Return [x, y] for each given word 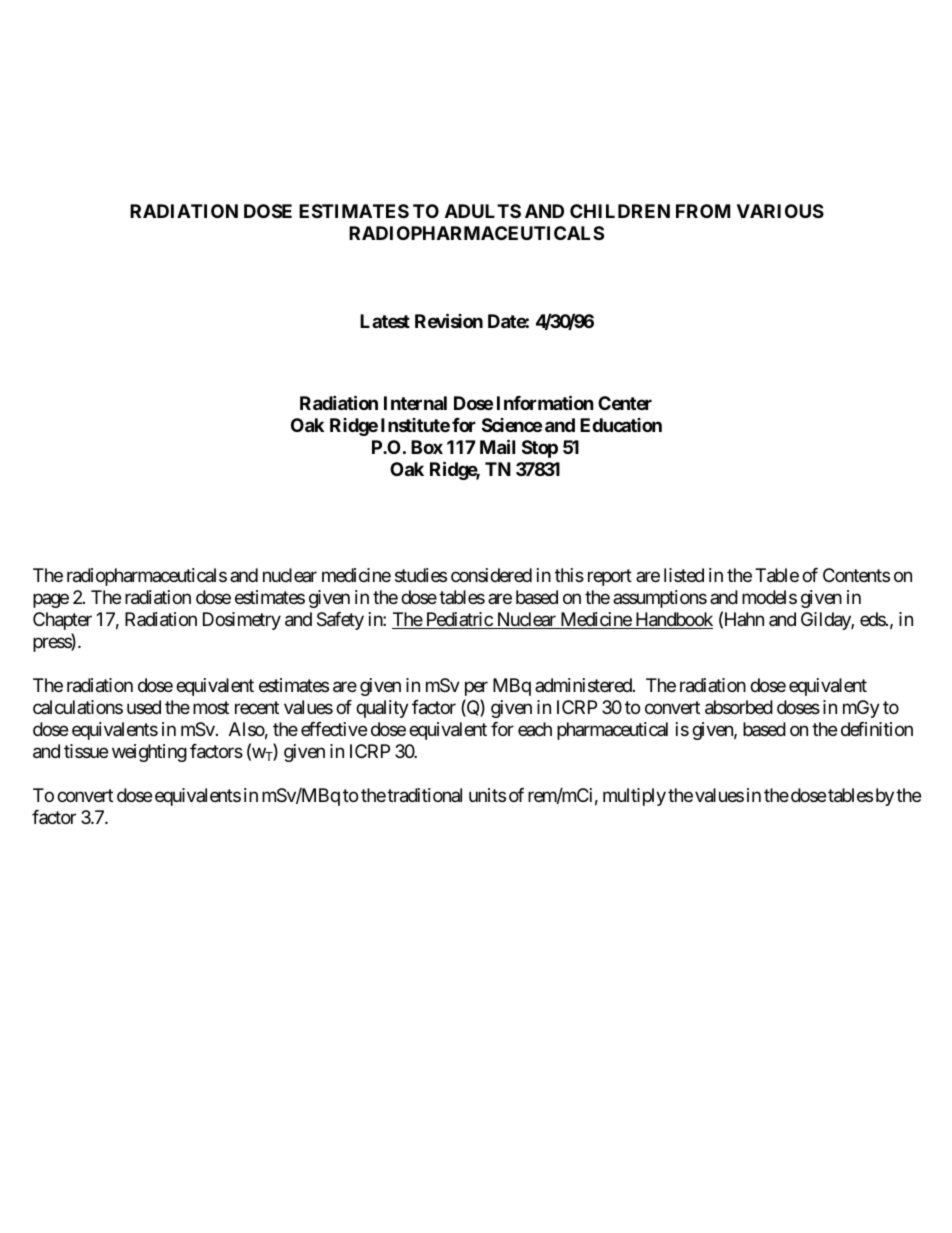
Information [545, 402]
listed [684, 575]
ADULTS [483, 211]
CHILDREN [620, 211]
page [51, 600]
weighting [149, 753]
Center [625, 403]
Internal [415, 403]
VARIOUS [780, 211]
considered [491, 575]
